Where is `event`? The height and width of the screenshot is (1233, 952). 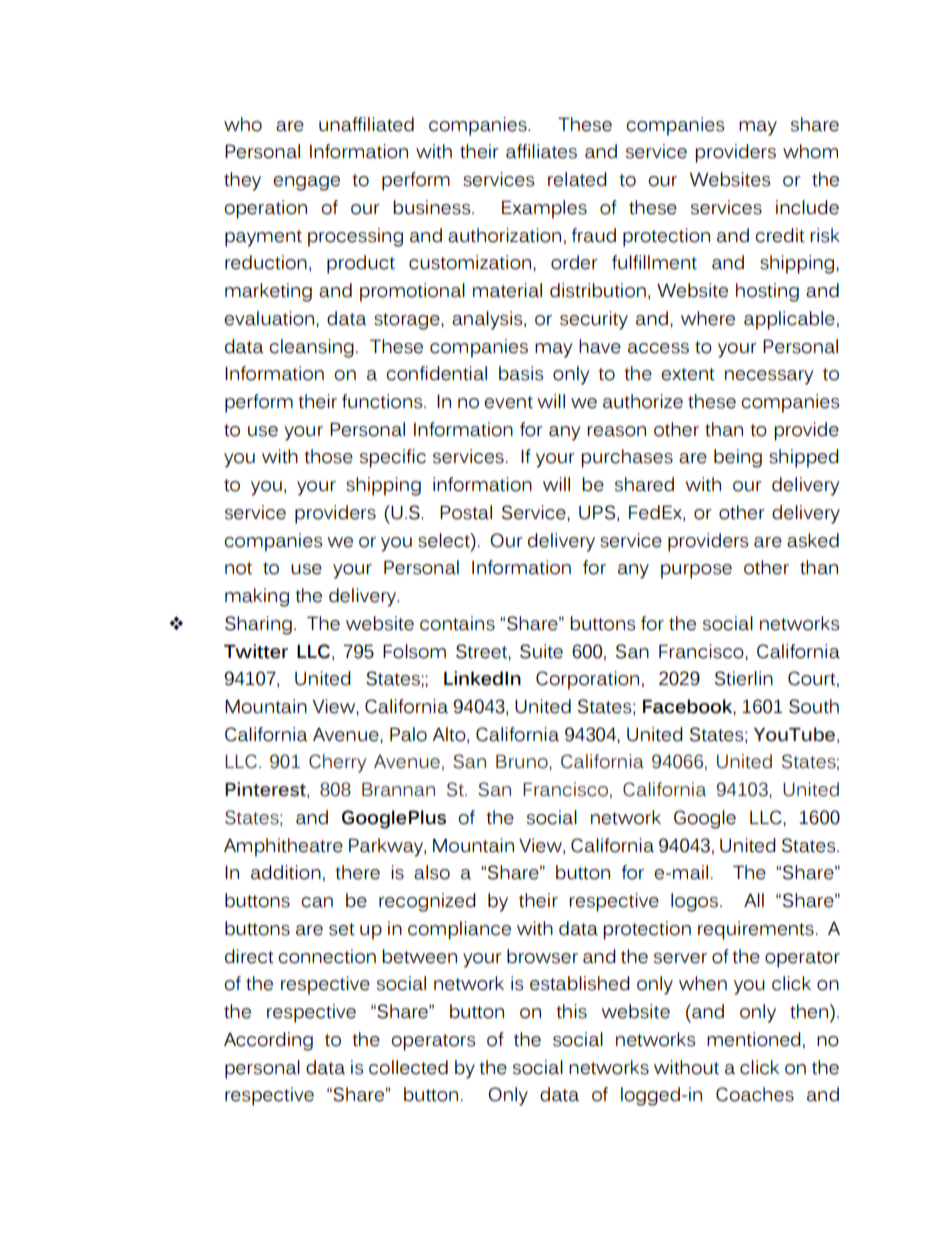
event is located at coordinates (508, 402).
